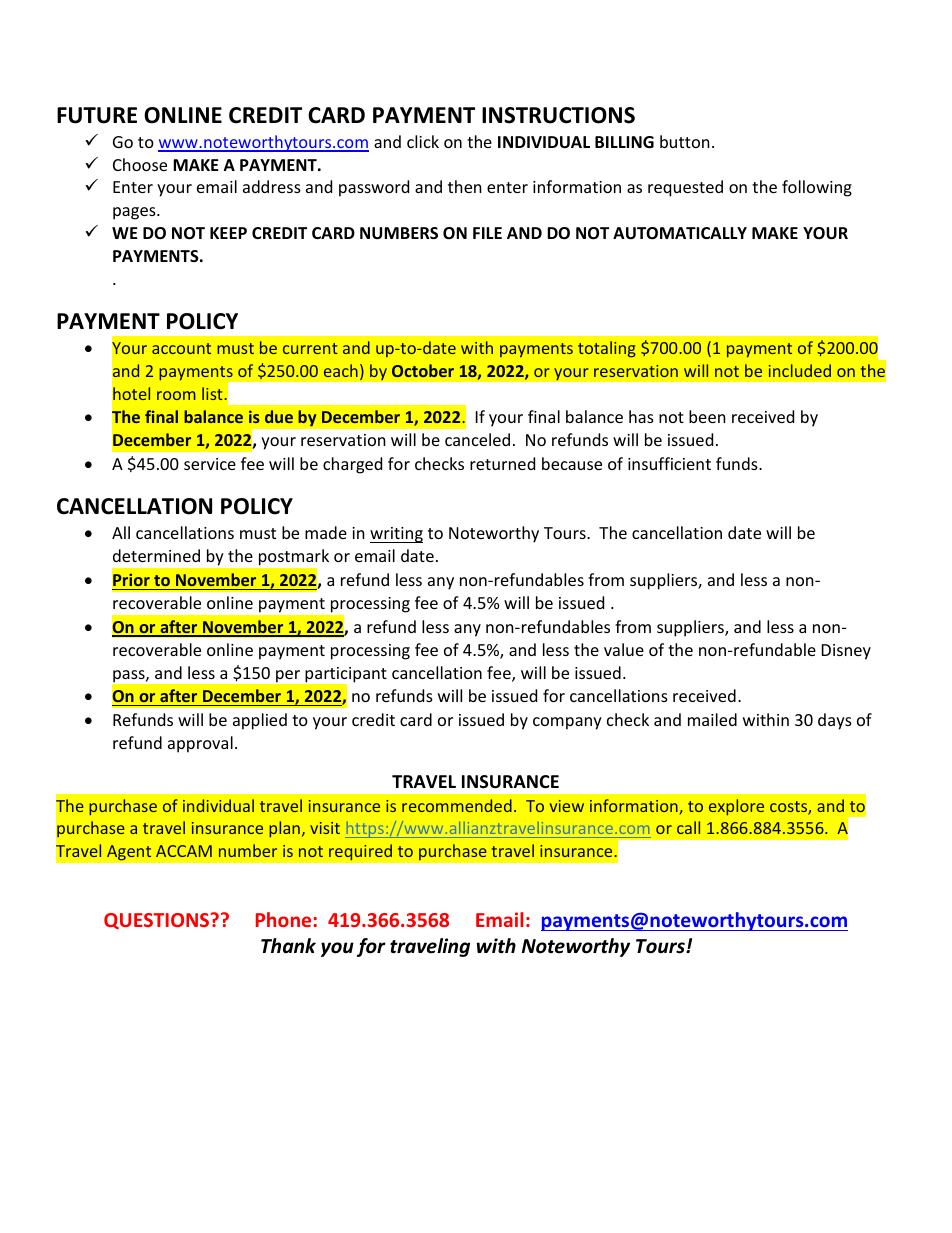 The image size is (952, 1233). What do you see at coordinates (800, 370) in the screenshot?
I see `included` at bounding box center [800, 370].
